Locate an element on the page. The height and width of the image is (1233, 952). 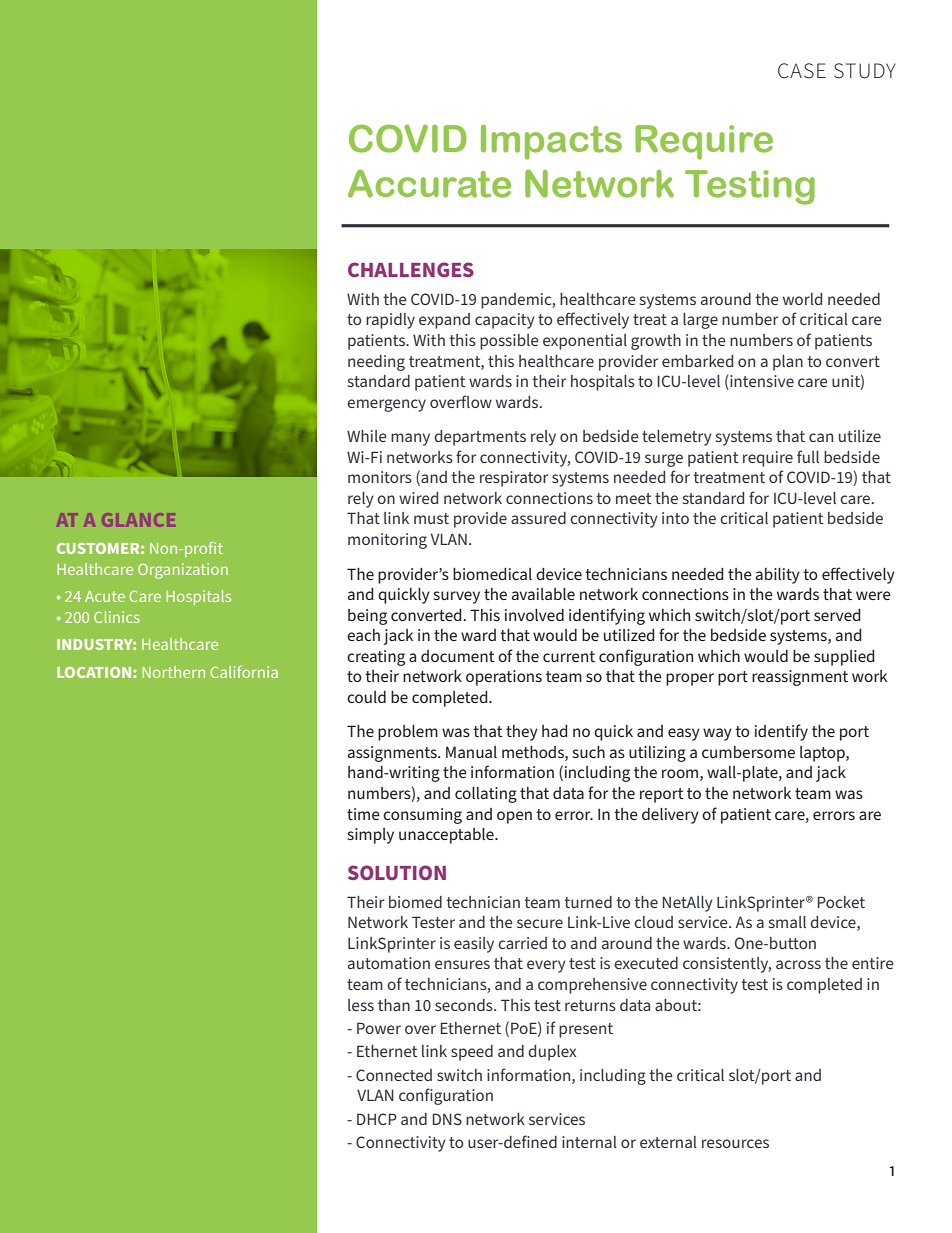
CASE is located at coordinates (802, 71).
